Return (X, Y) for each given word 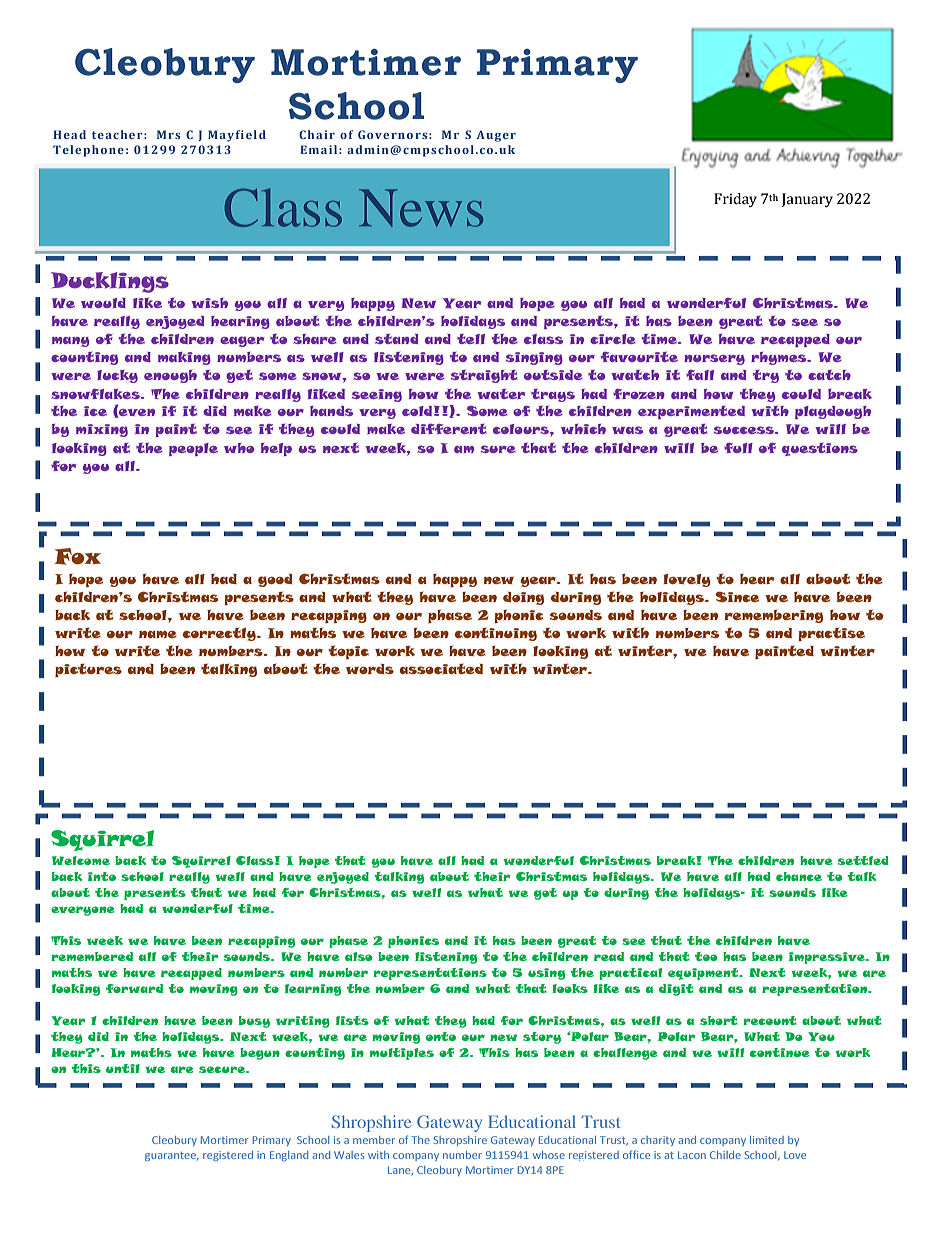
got (545, 894)
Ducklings (110, 282)
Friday (735, 200)
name (158, 634)
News (421, 208)
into (102, 876)
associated (441, 668)
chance (799, 876)
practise (832, 634)
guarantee (172, 1156)
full (738, 448)
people (193, 449)
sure (498, 449)
